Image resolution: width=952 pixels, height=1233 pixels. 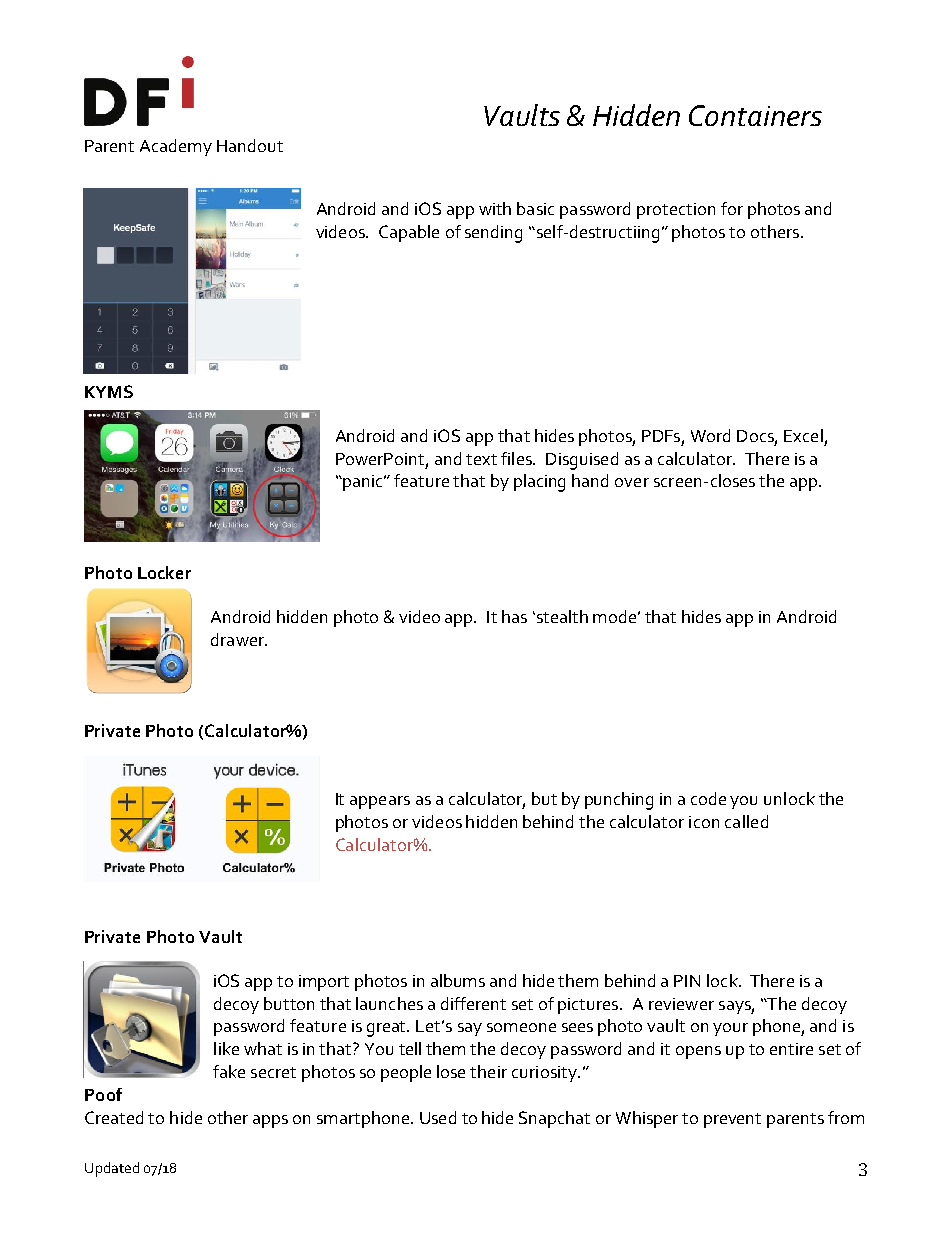 I want to click on import, so click(x=324, y=983).
